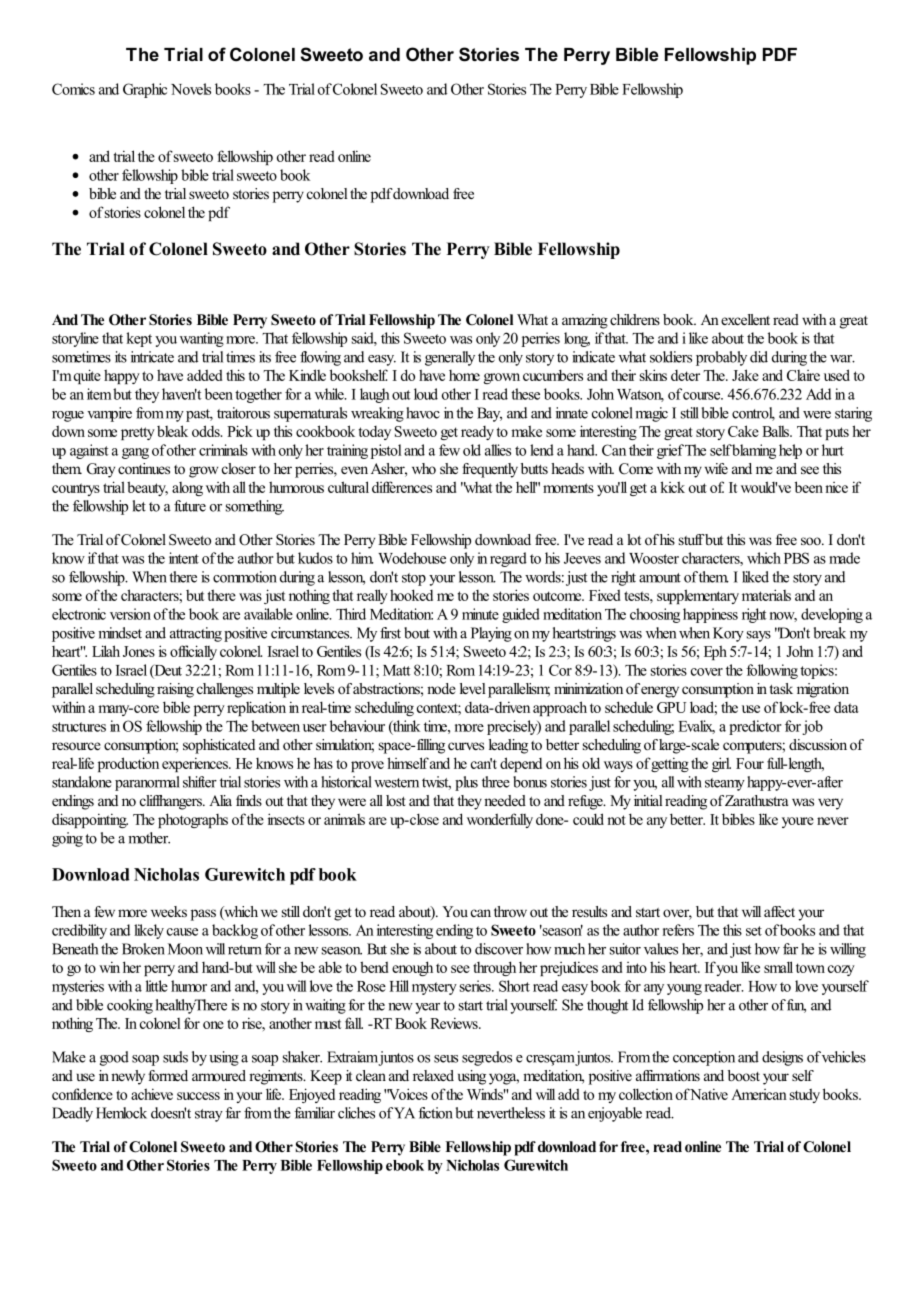  Describe the element at coordinates (168, 1075) in the screenshot. I see `formed` at that location.
